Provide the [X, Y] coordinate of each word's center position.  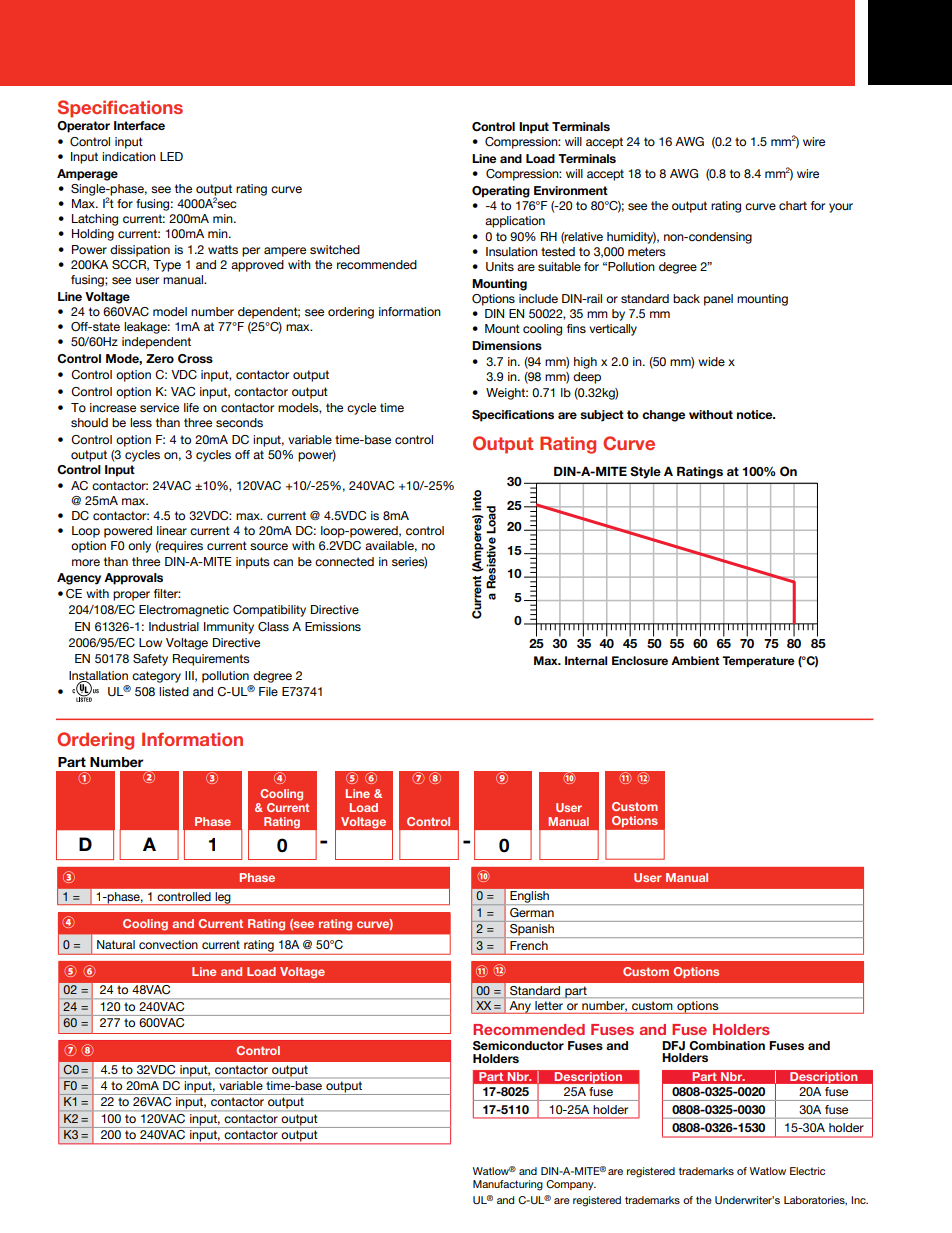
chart [793, 205]
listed [174, 691]
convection [168, 944]
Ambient [695, 660]
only [139, 547]
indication [129, 156]
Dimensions [507, 345]
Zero [160, 358]
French [529, 945]
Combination [727, 1045]
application [515, 222]
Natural [116, 944]
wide [711, 361]
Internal [586, 660]
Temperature [758, 662]
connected [344, 561]
